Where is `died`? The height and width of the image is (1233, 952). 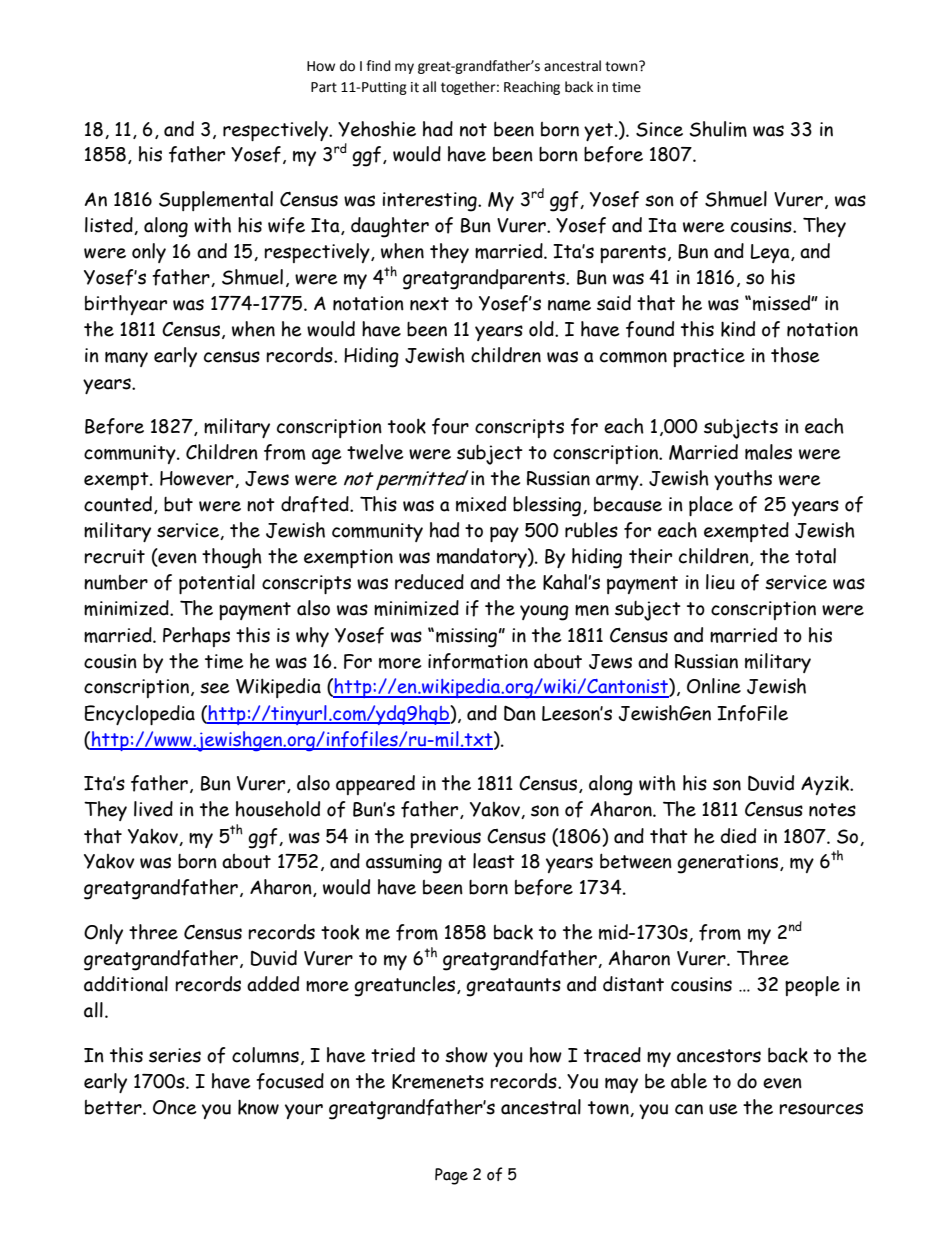
died is located at coordinates (738, 836).
